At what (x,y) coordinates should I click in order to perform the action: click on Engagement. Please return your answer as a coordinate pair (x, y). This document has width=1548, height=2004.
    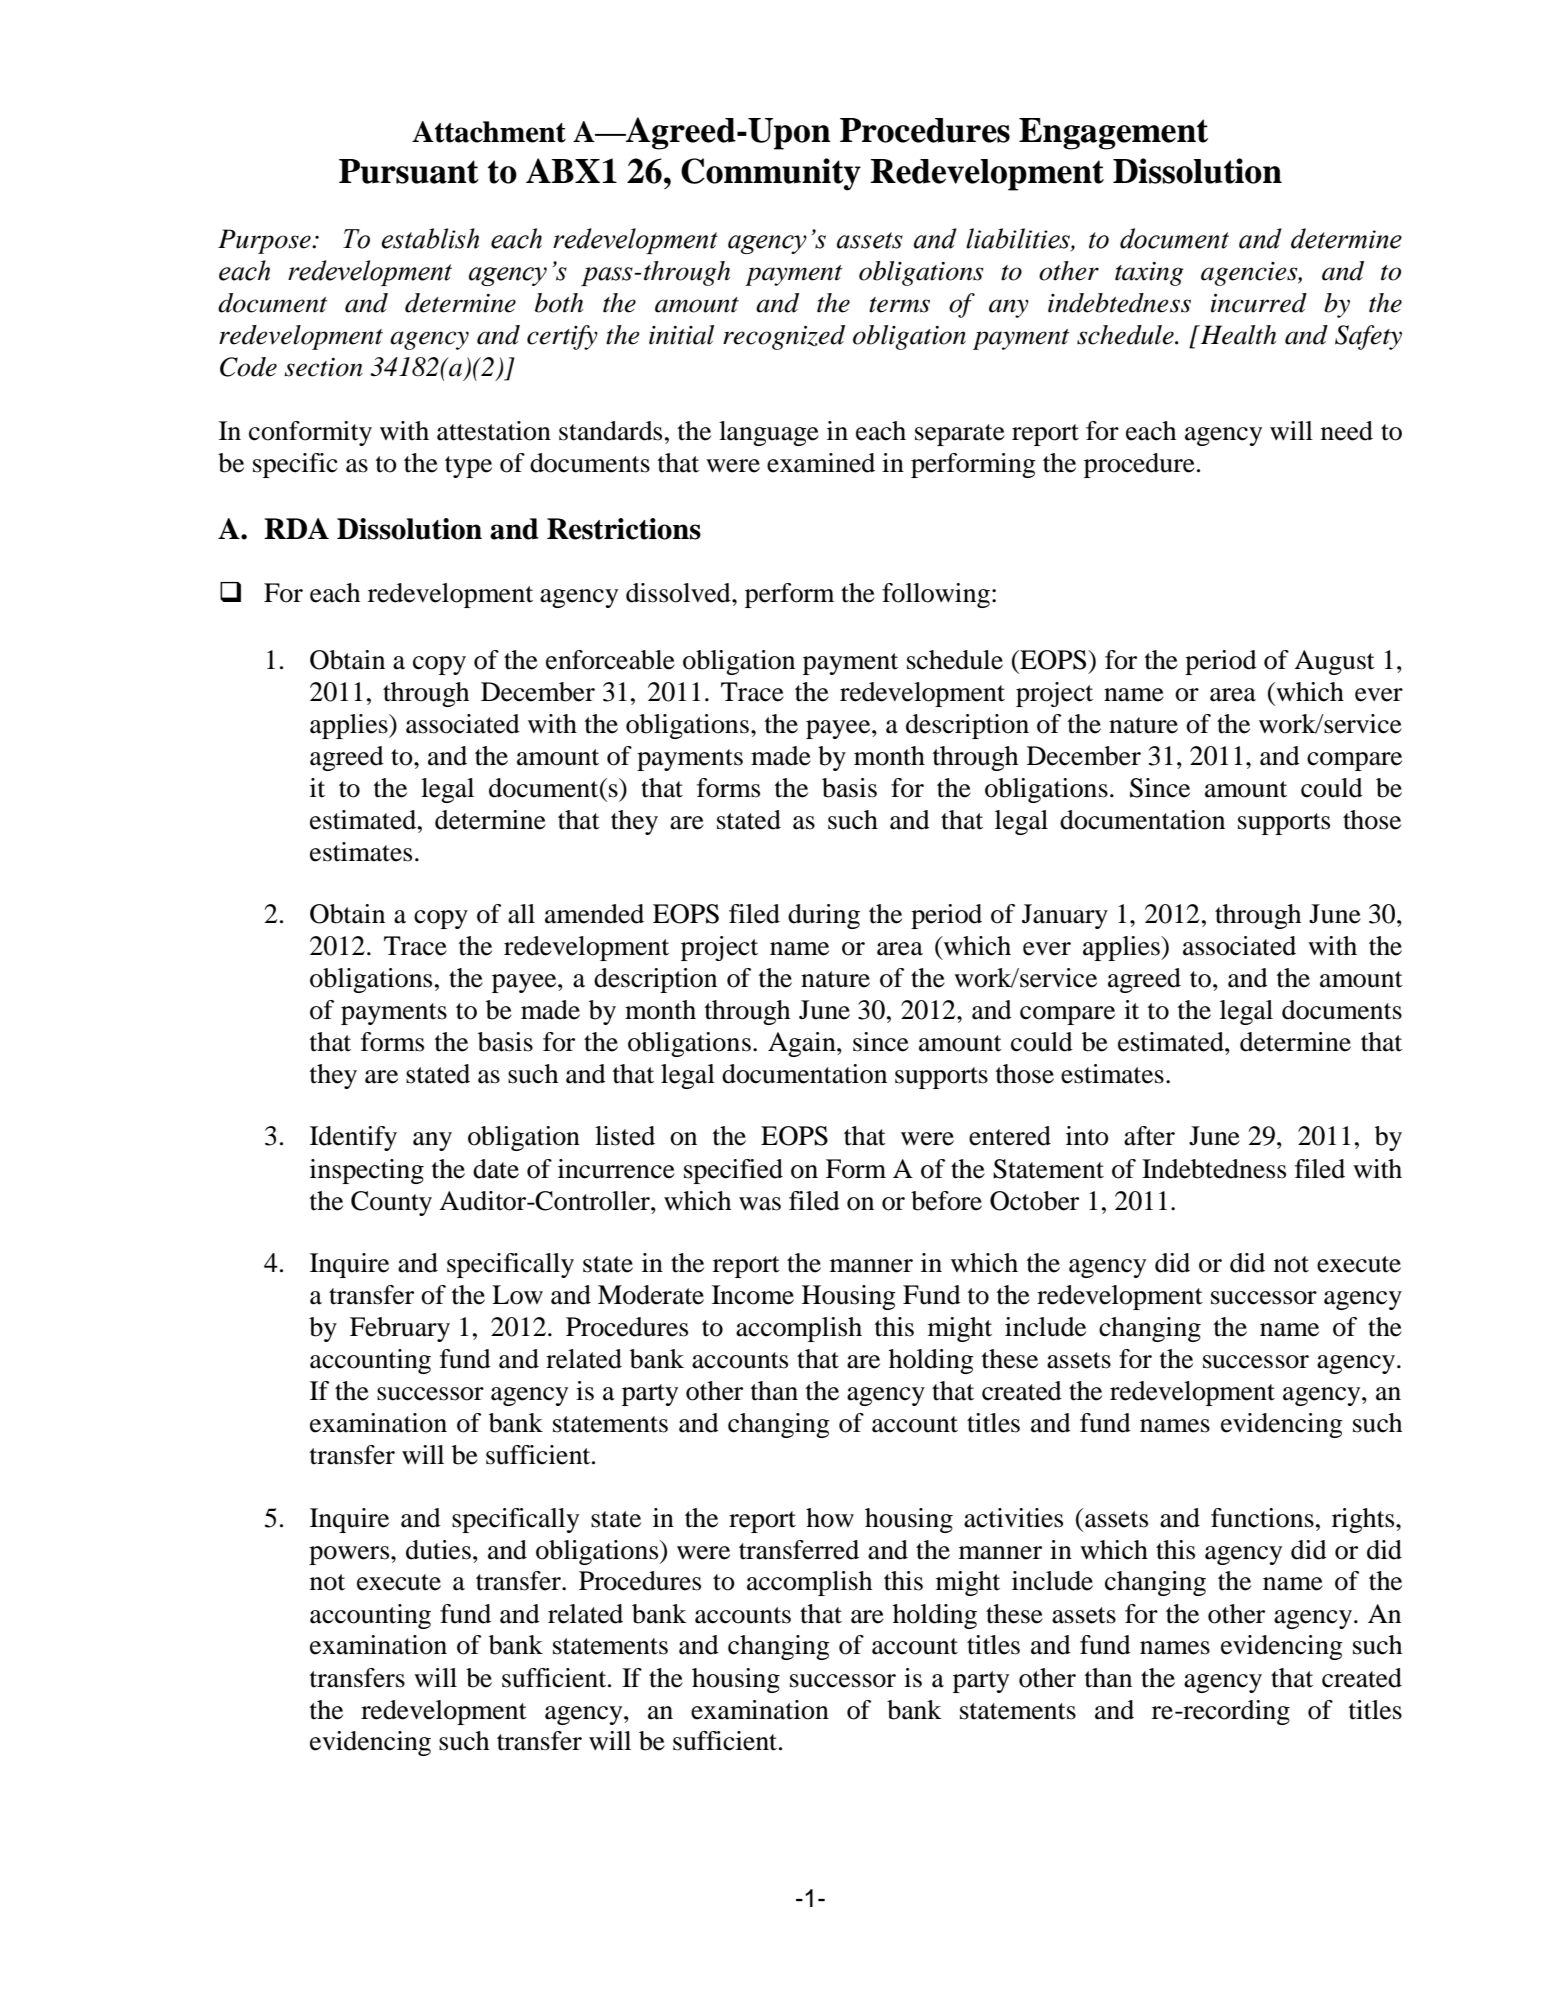
    Looking at the image, I should click on (1113, 134).
